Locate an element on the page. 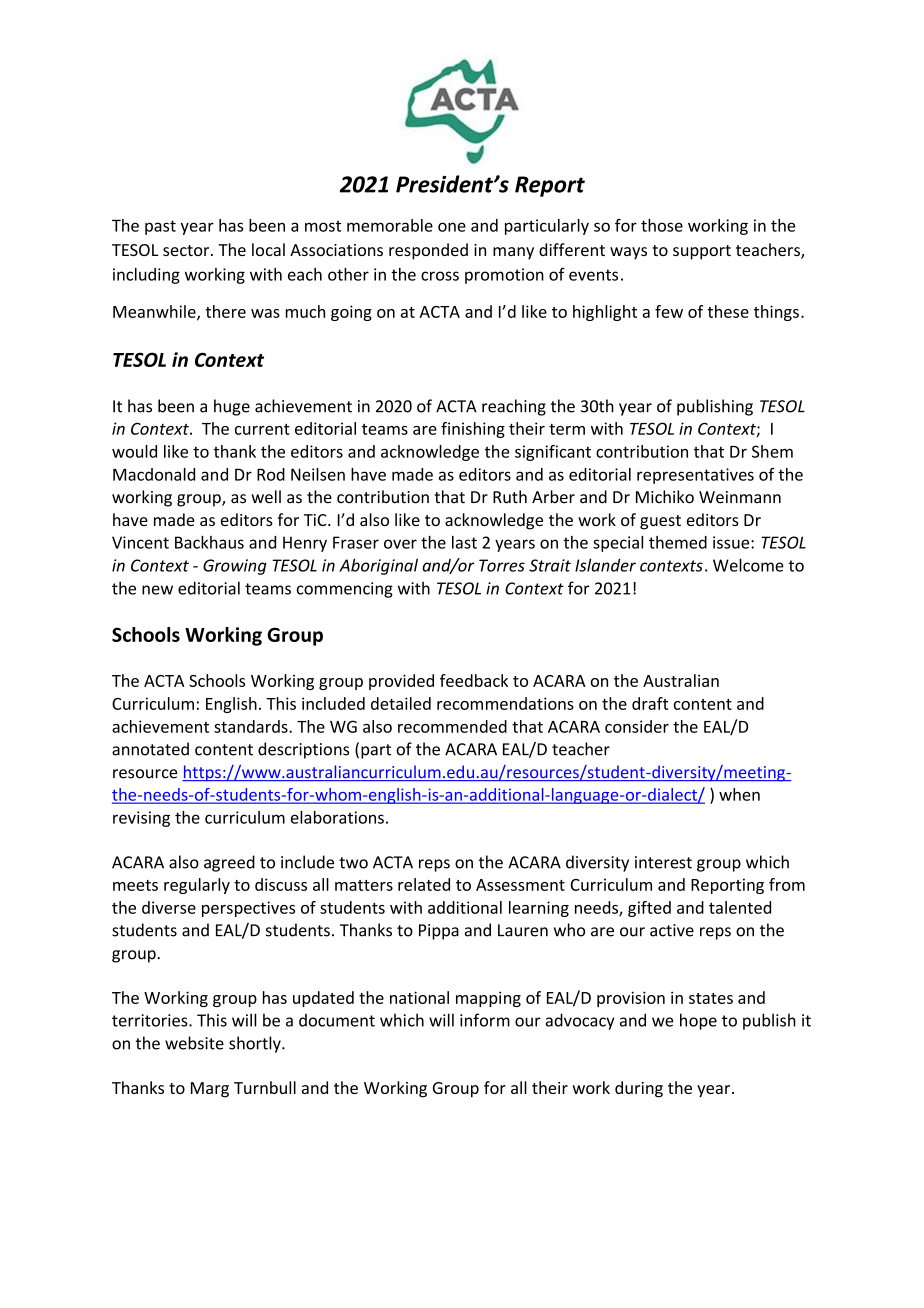  well is located at coordinates (266, 497).
